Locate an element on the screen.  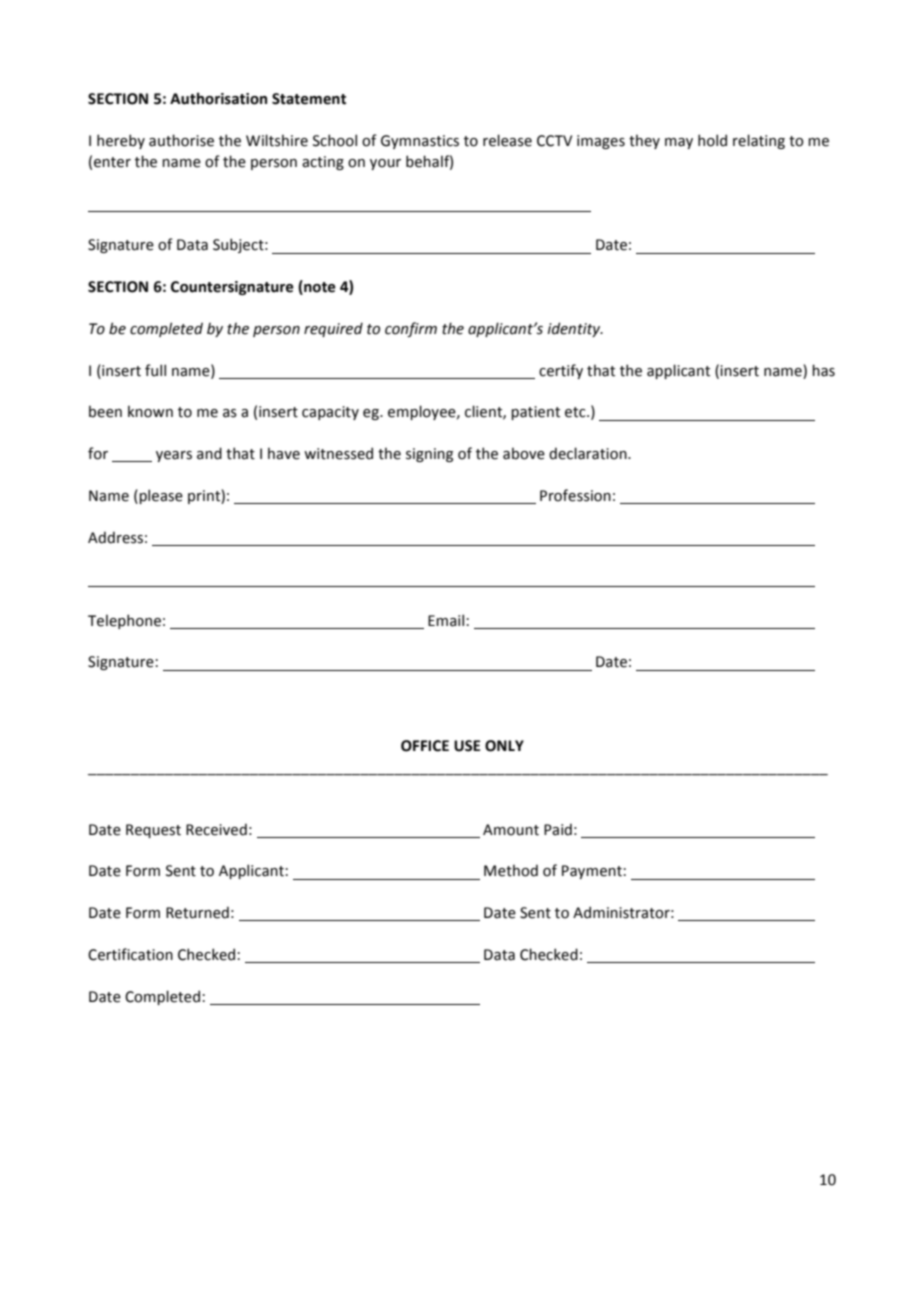
authorise is located at coordinates (181, 140).
